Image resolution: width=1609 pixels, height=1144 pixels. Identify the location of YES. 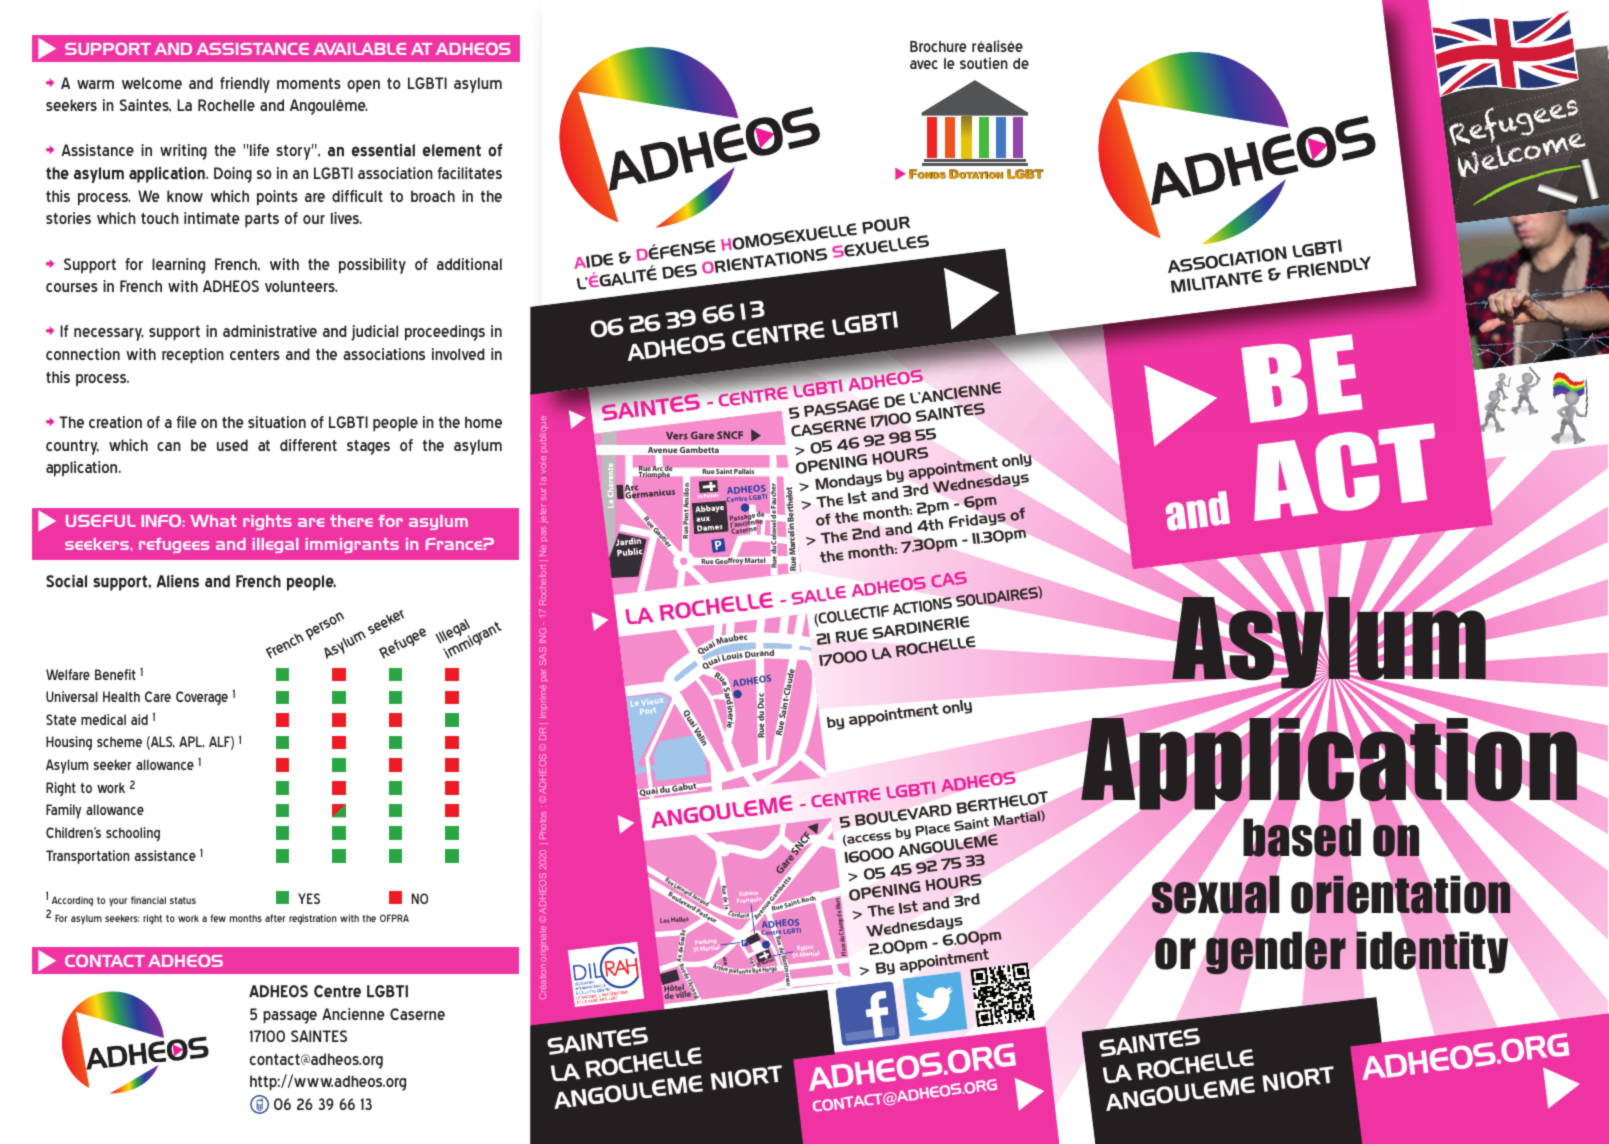
(309, 898).
